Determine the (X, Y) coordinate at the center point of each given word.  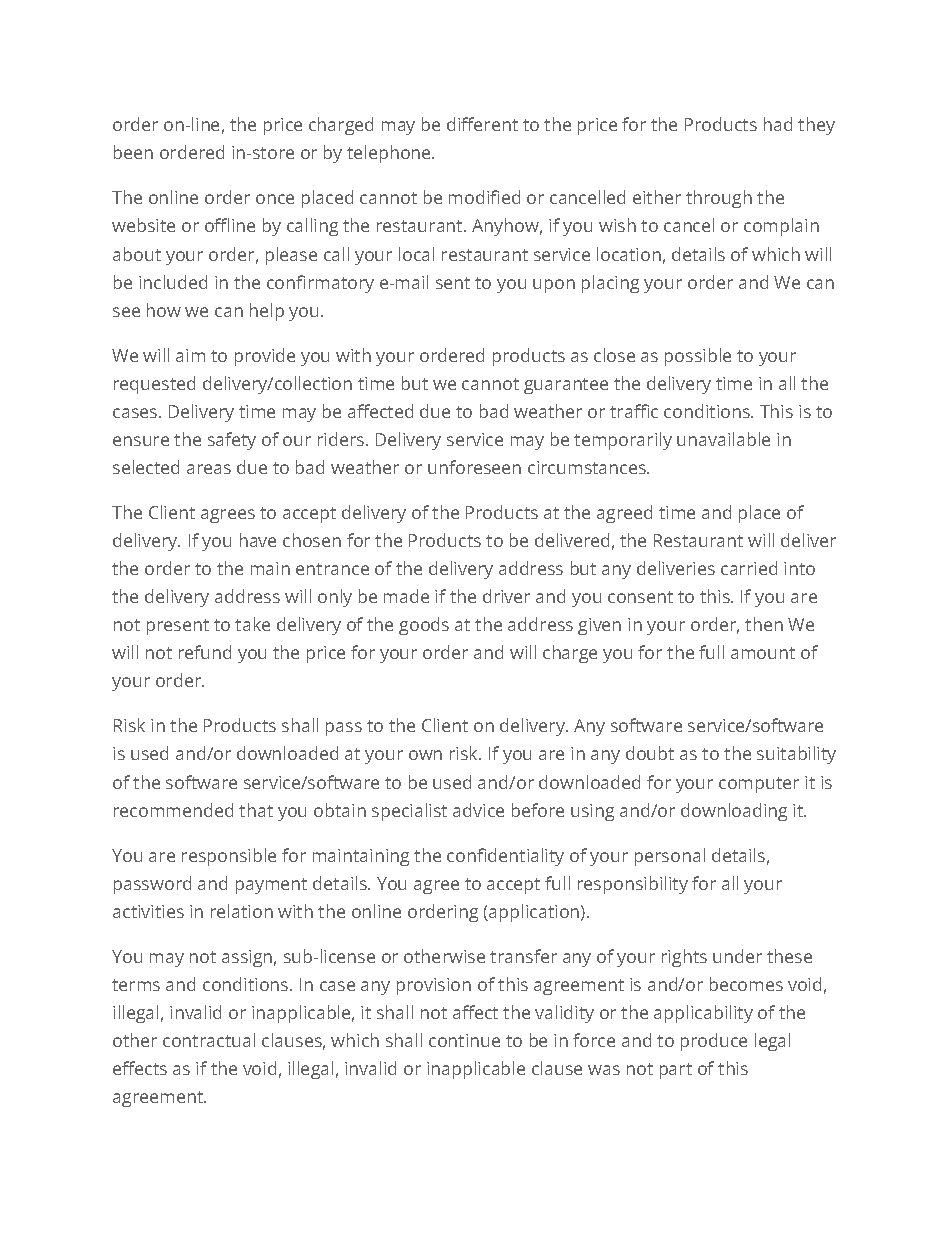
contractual (209, 1040)
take (252, 624)
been (133, 152)
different (482, 124)
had (778, 124)
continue (464, 1040)
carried (749, 568)
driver (506, 596)
